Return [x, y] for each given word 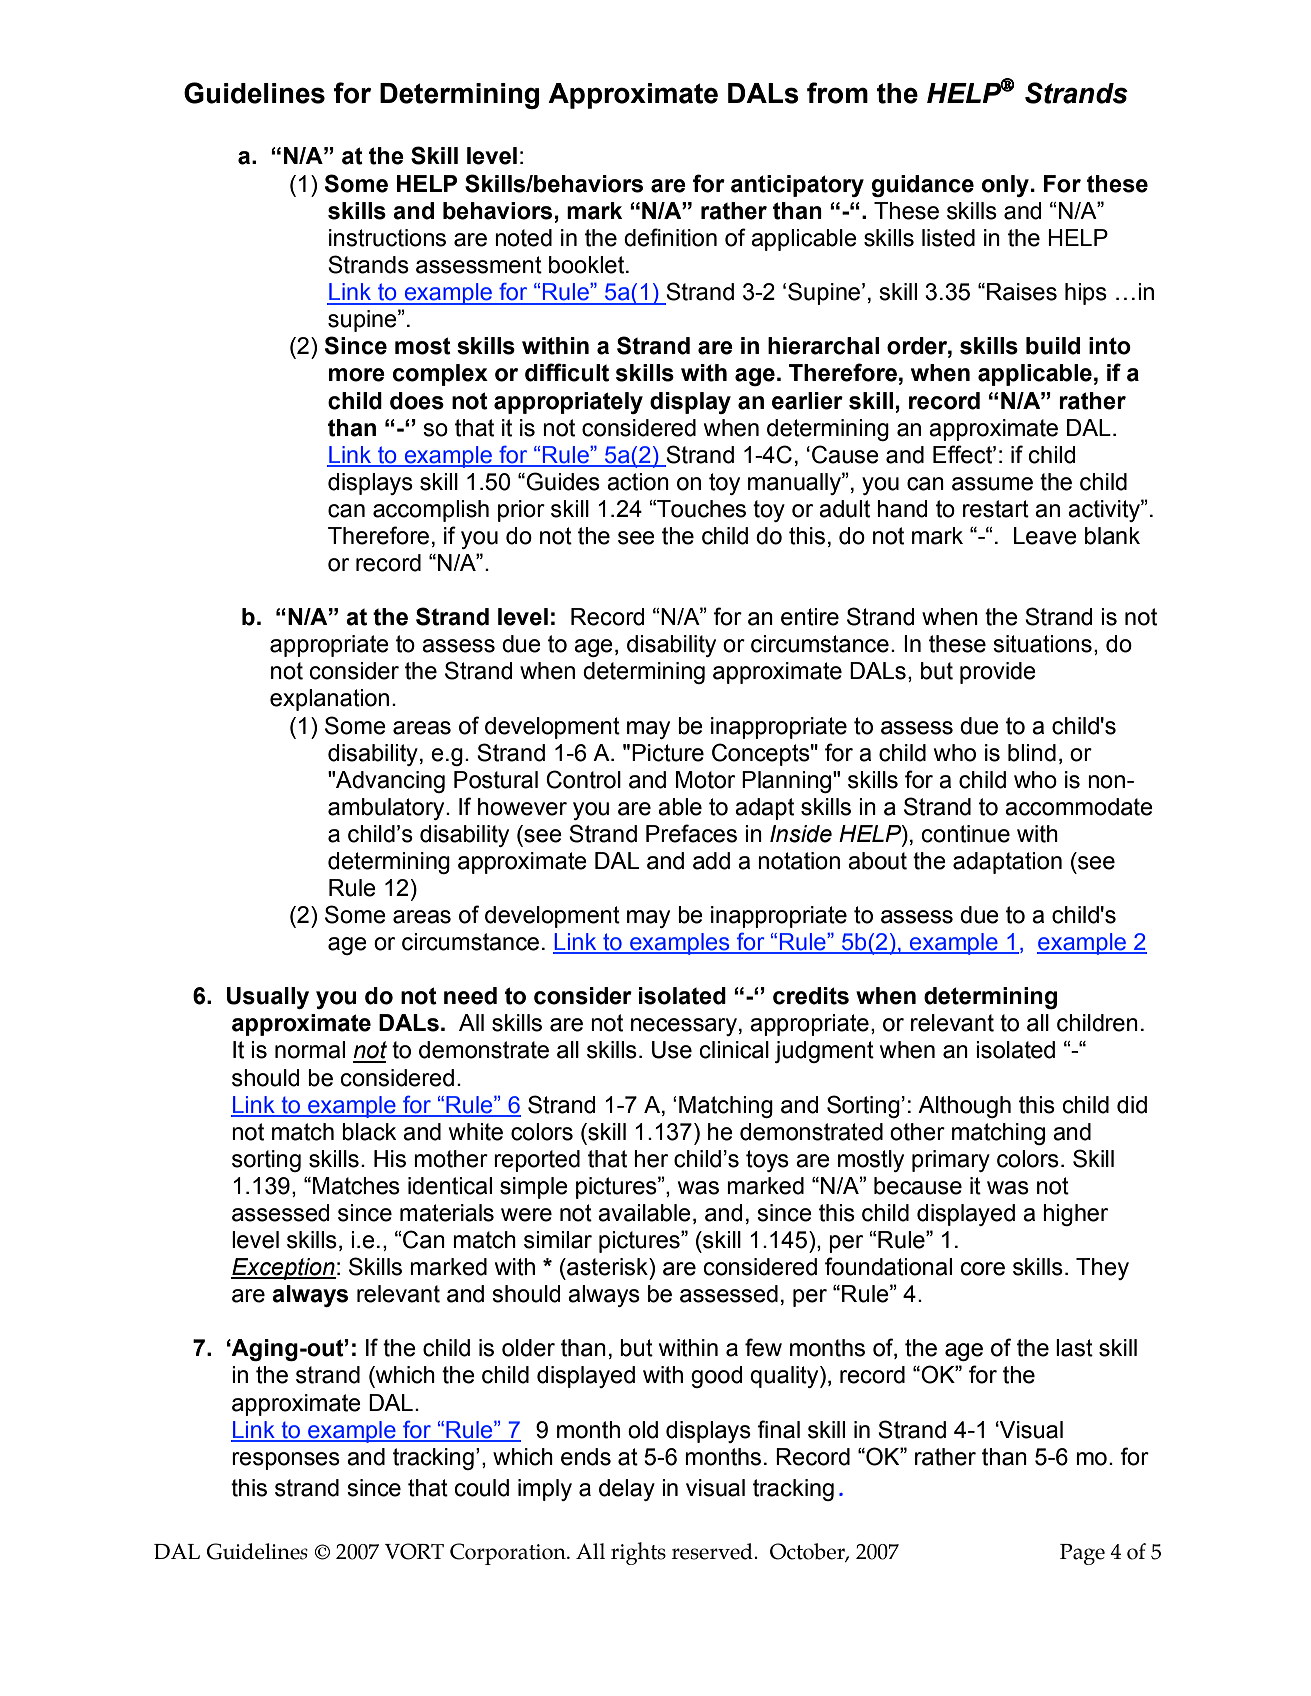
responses [286, 1461]
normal [310, 1050]
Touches [700, 509]
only [1005, 186]
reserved [713, 1551]
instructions [387, 238]
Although [964, 1107]
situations [1042, 644]
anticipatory [797, 186]
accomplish [431, 511]
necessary [684, 1027]
